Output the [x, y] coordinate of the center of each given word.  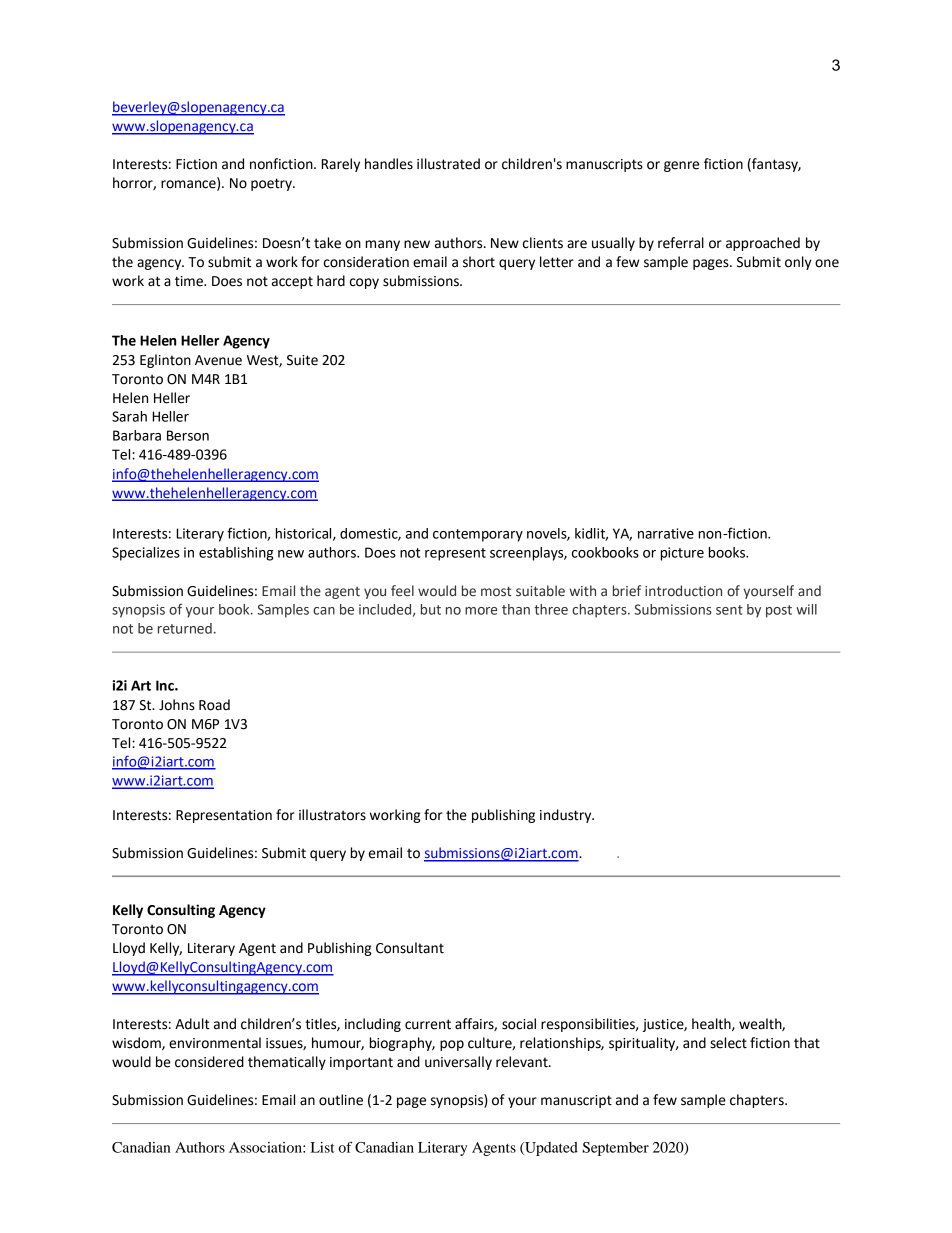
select [728, 1043]
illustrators [332, 815]
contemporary [478, 535]
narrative [666, 533]
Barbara [137, 435]
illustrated [448, 164]
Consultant [410, 948]
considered [209, 1062]
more [481, 611]
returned [185, 628]
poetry [272, 184]
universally [458, 1063]
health [712, 1024]
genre [681, 166]
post [779, 611]
